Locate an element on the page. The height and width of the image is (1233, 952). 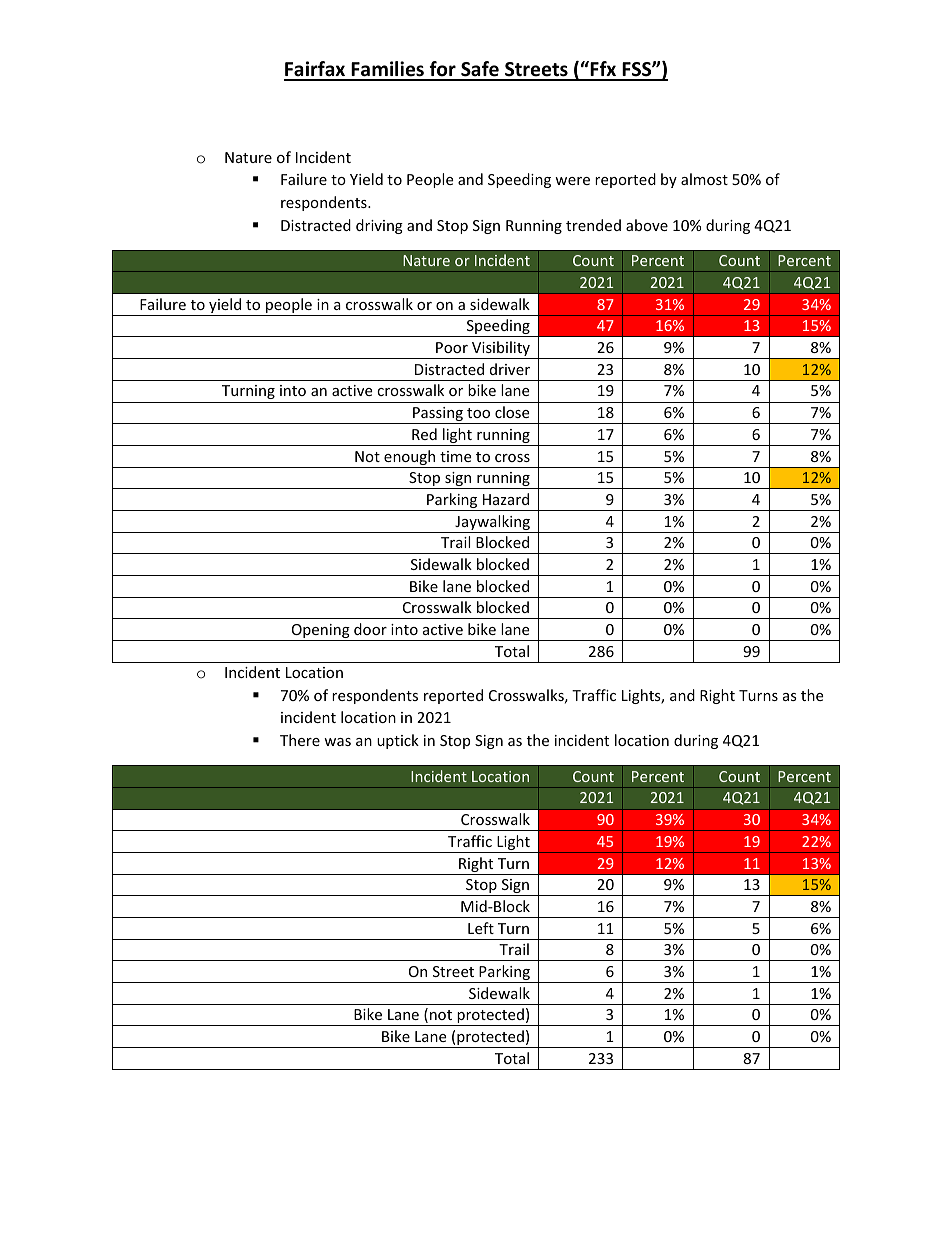
time is located at coordinates (455, 456).
